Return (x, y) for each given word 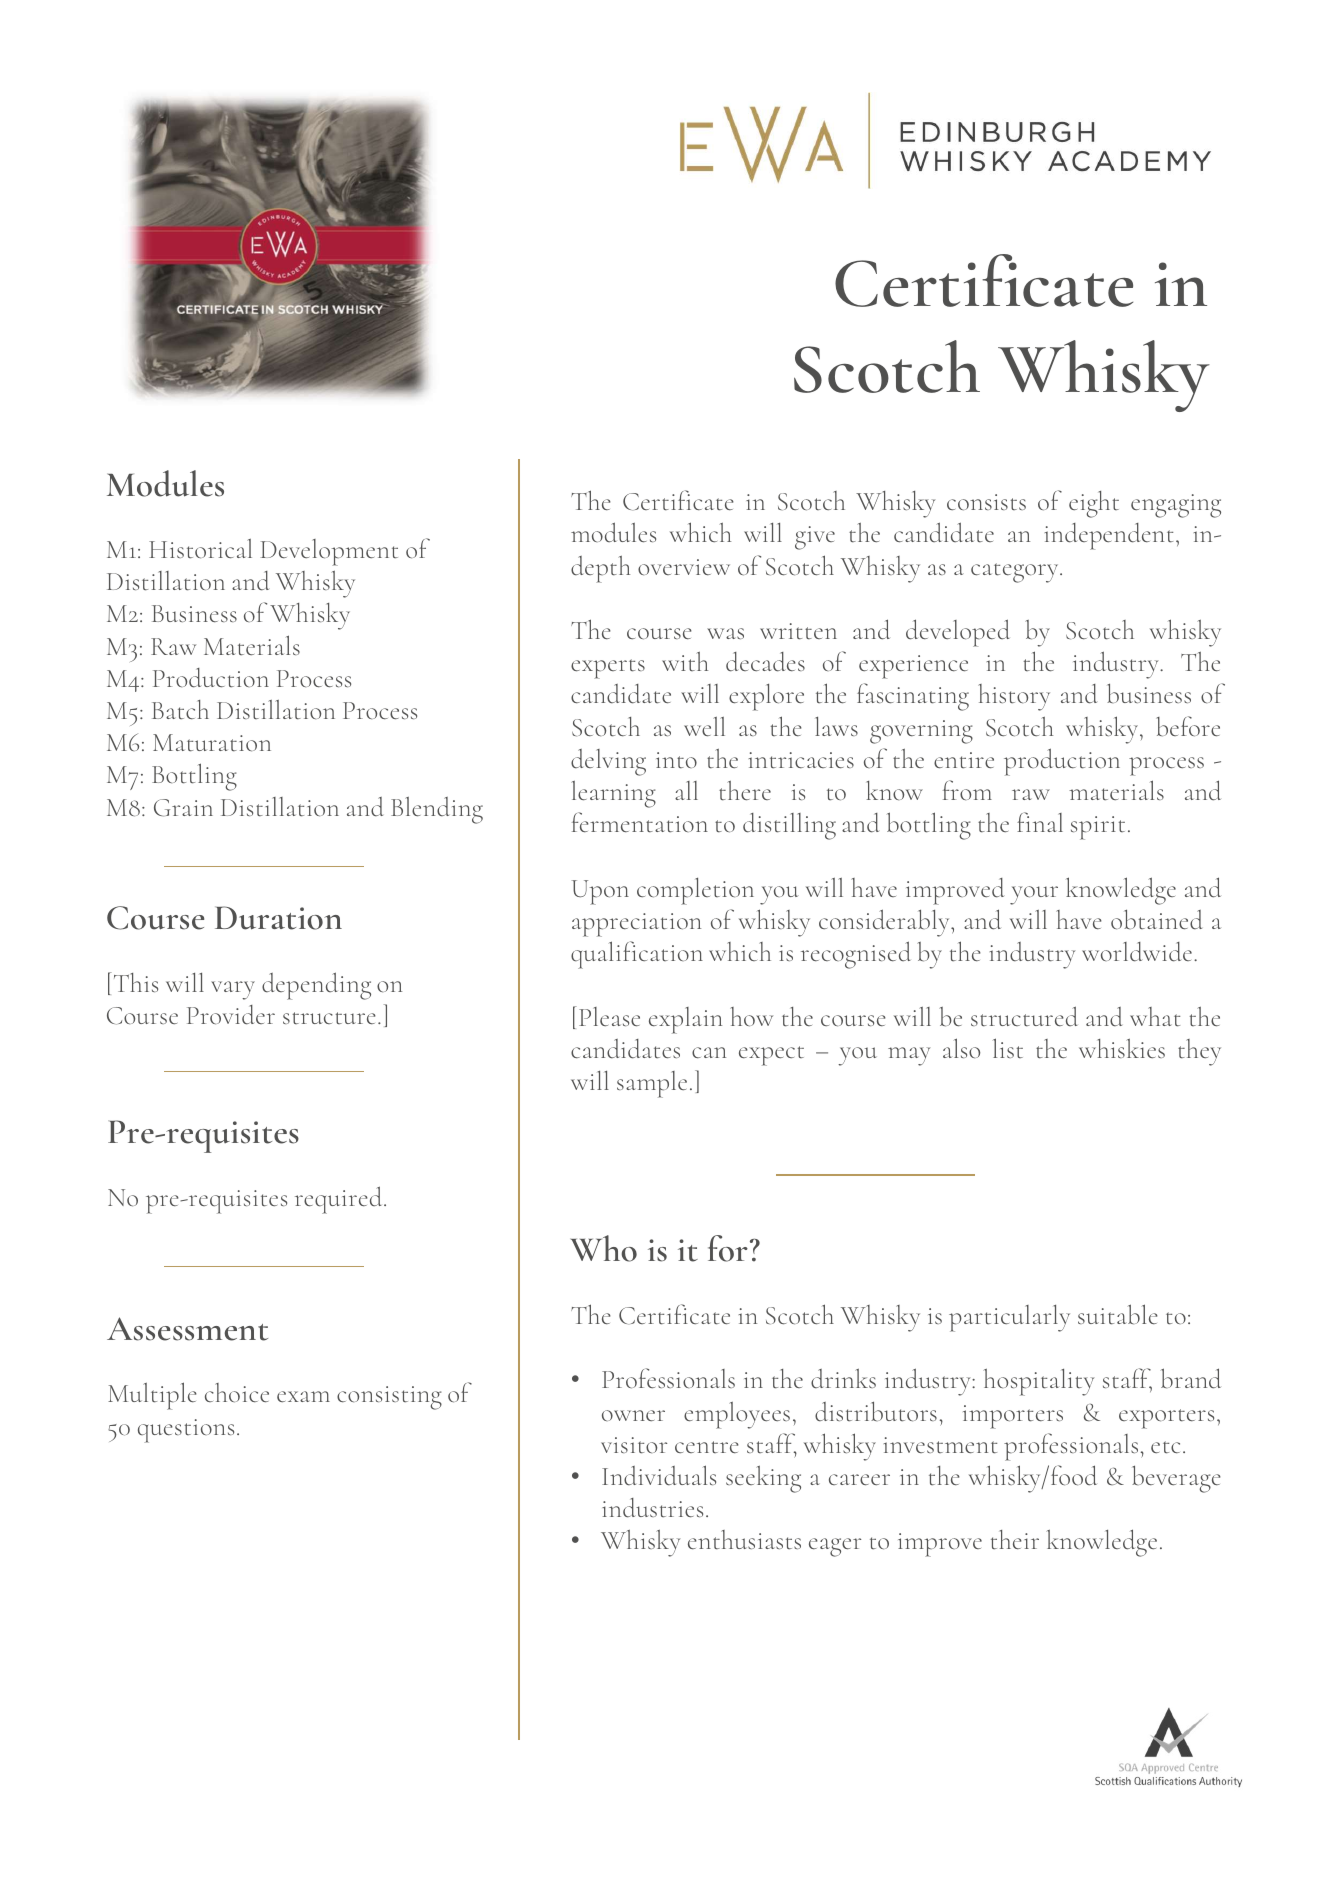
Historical (200, 549)
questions (186, 1431)
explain (685, 1020)
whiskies (1122, 1048)
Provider (231, 1015)
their (1015, 1540)
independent (1111, 536)
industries (652, 1508)
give (815, 538)
